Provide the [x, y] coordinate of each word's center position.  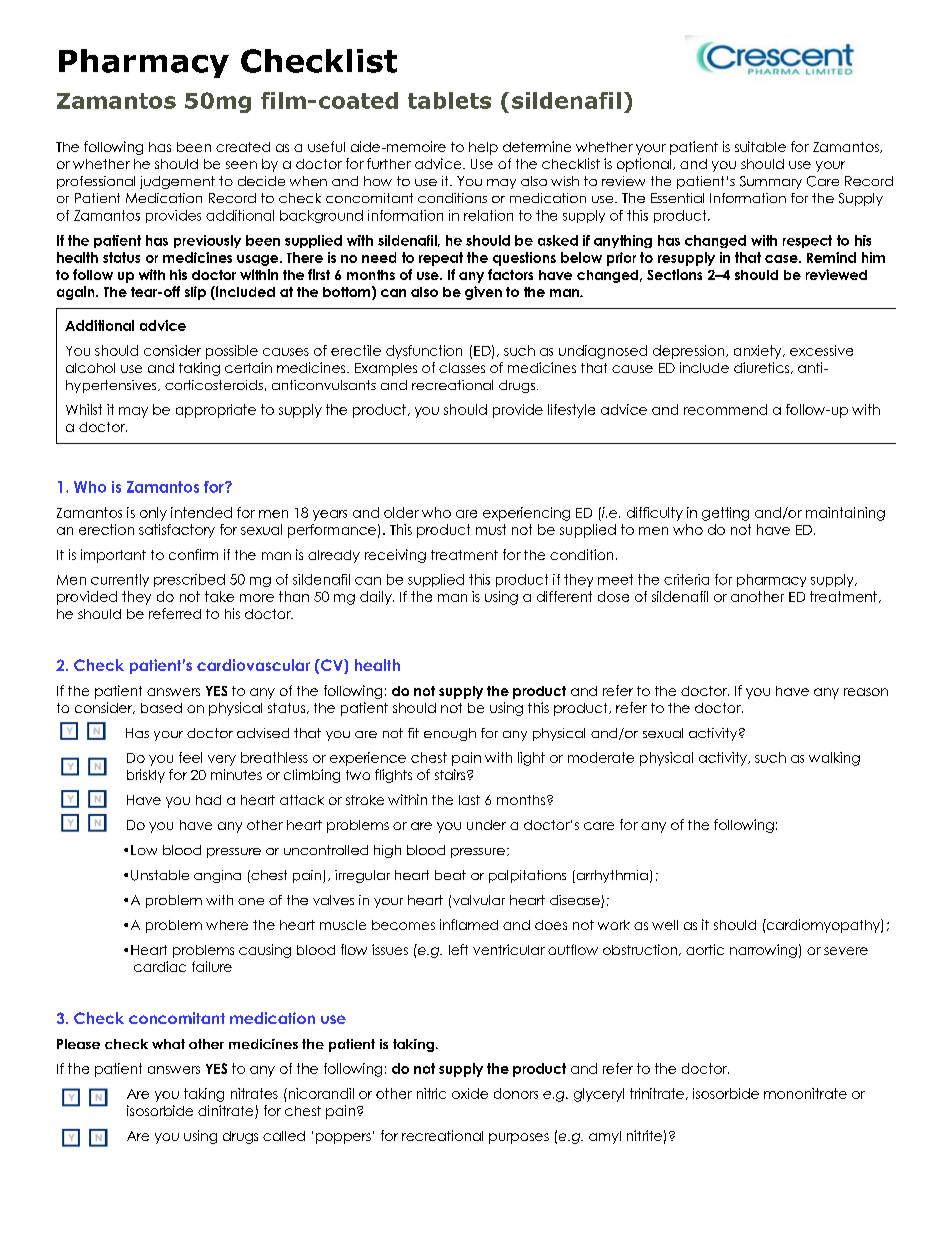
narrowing [763, 951]
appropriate [216, 411]
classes [462, 368]
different [564, 596]
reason [866, 692]
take [219, 596]
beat [450, 875]
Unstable [160, 875]
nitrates [254, 1093]
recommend [725, 409]
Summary [771, 182]
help [483, 148]
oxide [470, 1093]
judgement [177, 182]
